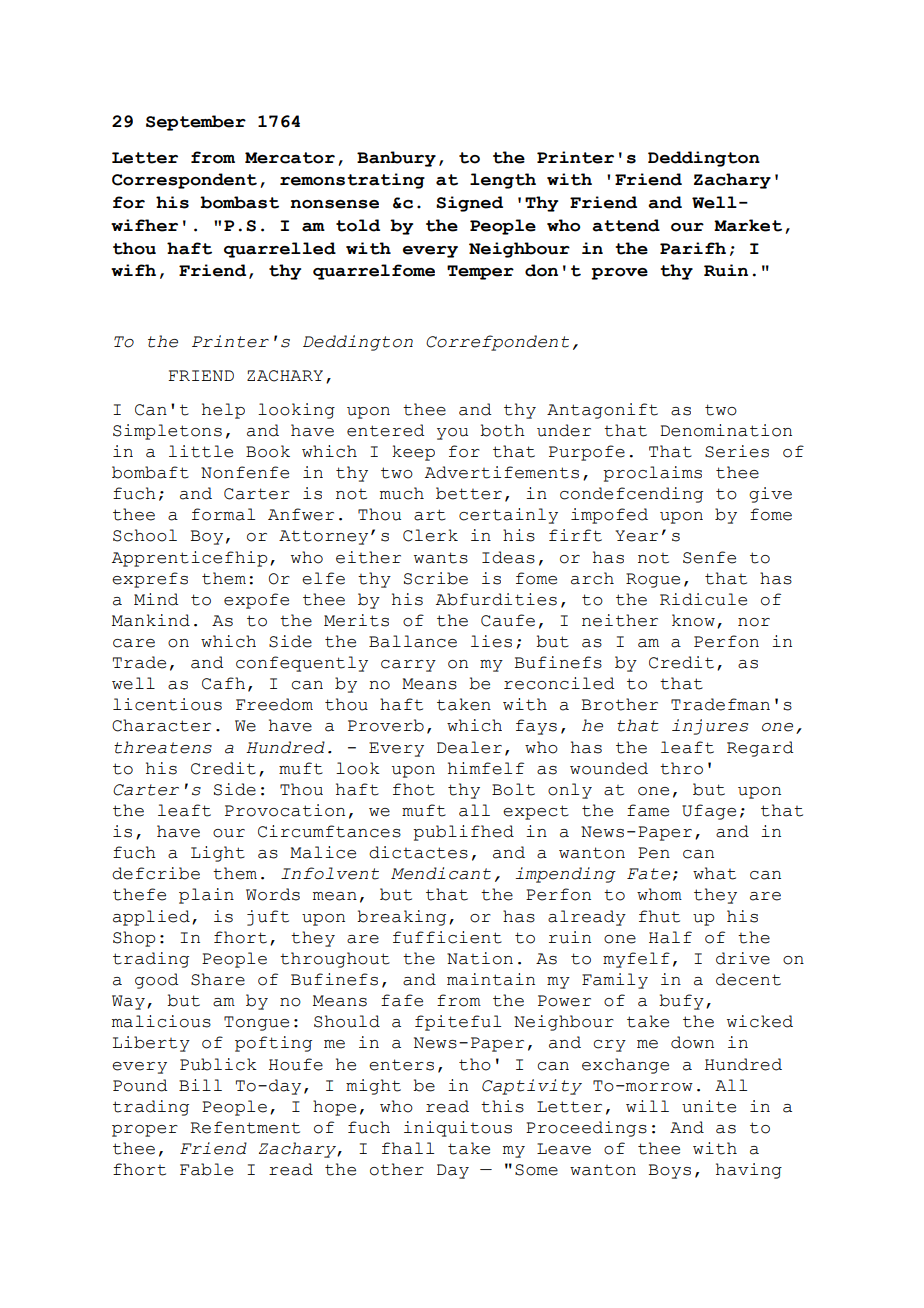 The height and width of the screenshot is (1308, 924). I want to click on Mankind, so click(151, 620).
